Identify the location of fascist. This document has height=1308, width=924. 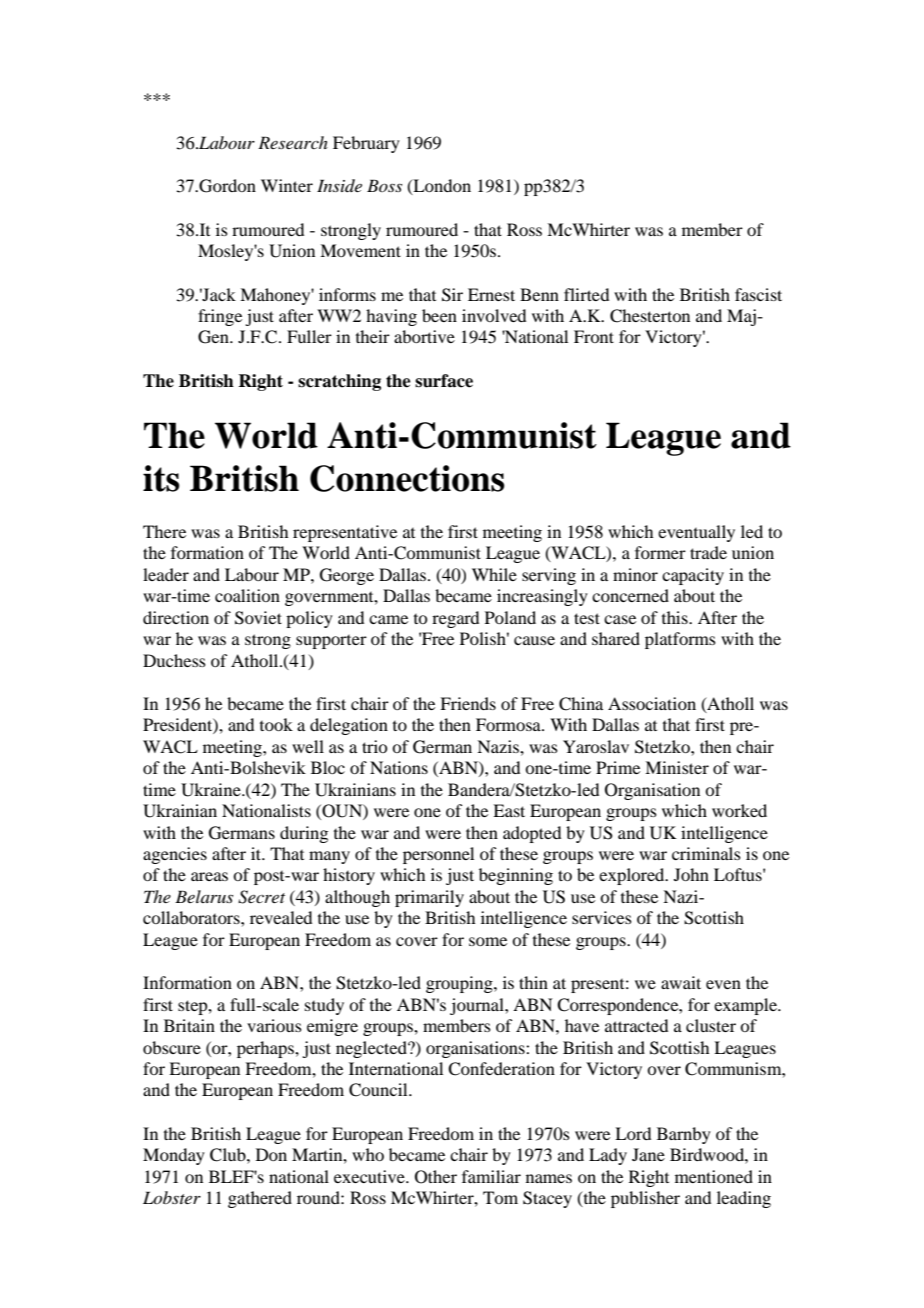
(758, 294).
